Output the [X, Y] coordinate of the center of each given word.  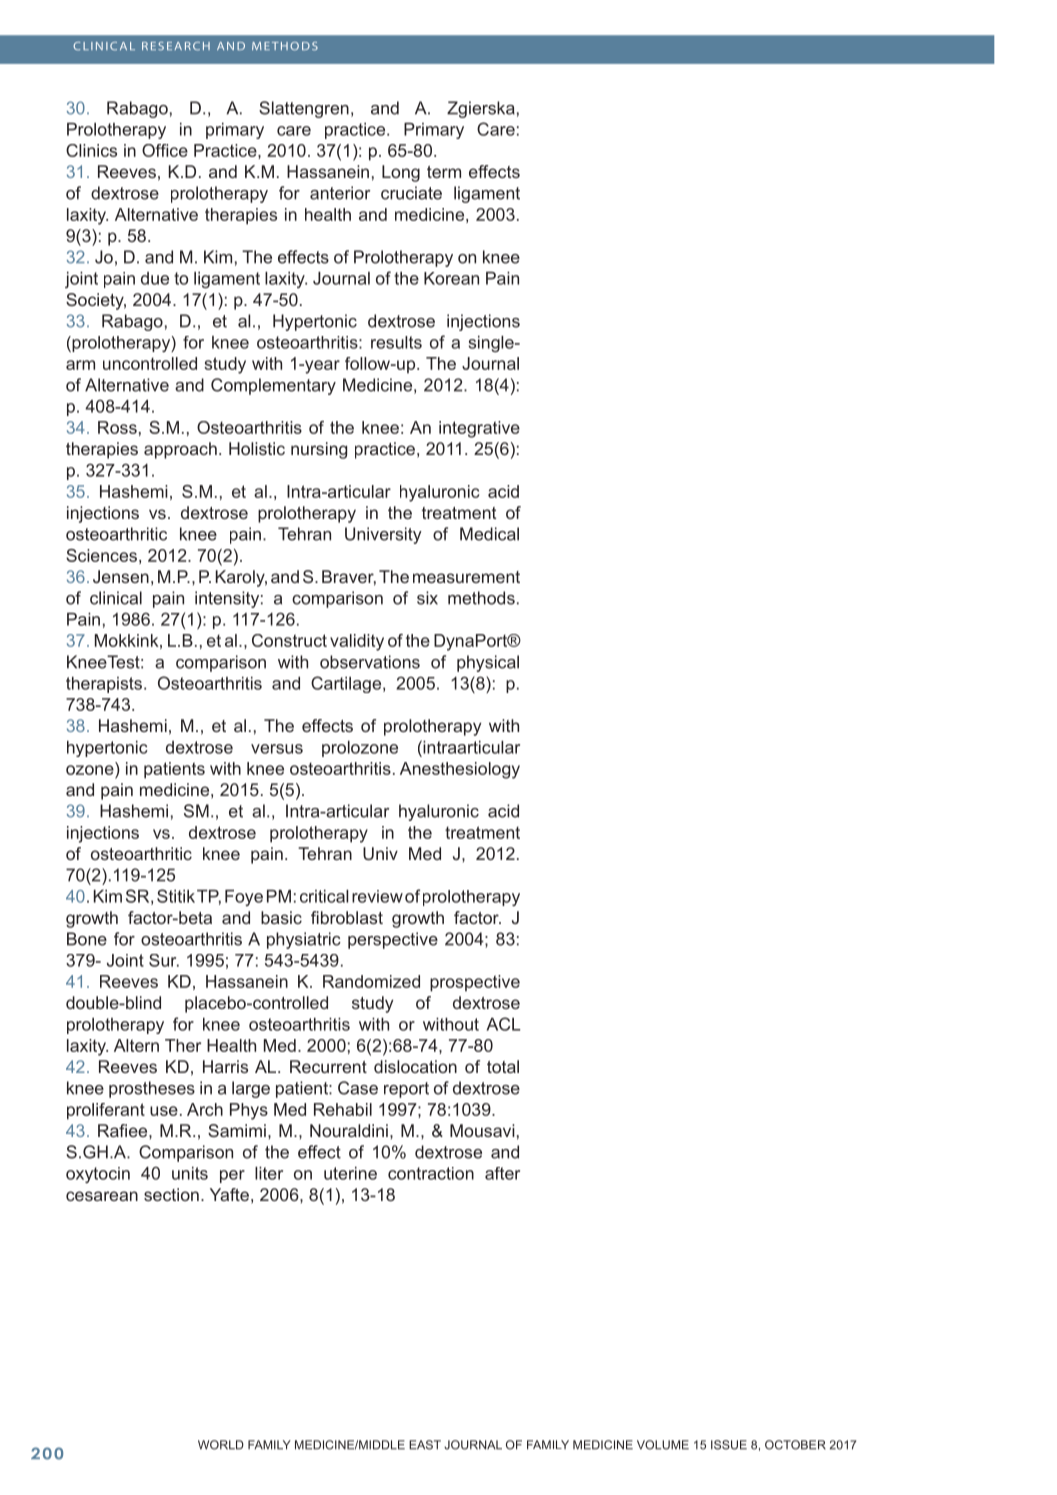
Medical [489, 534]
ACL [504, 1024]
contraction [431, 1173]
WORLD [221, 1445]
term [444, 172]
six [427, 598]
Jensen [121, 576]
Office [165, 150]
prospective [475, 983]
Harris [225, 1066]
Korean [451, 278]
